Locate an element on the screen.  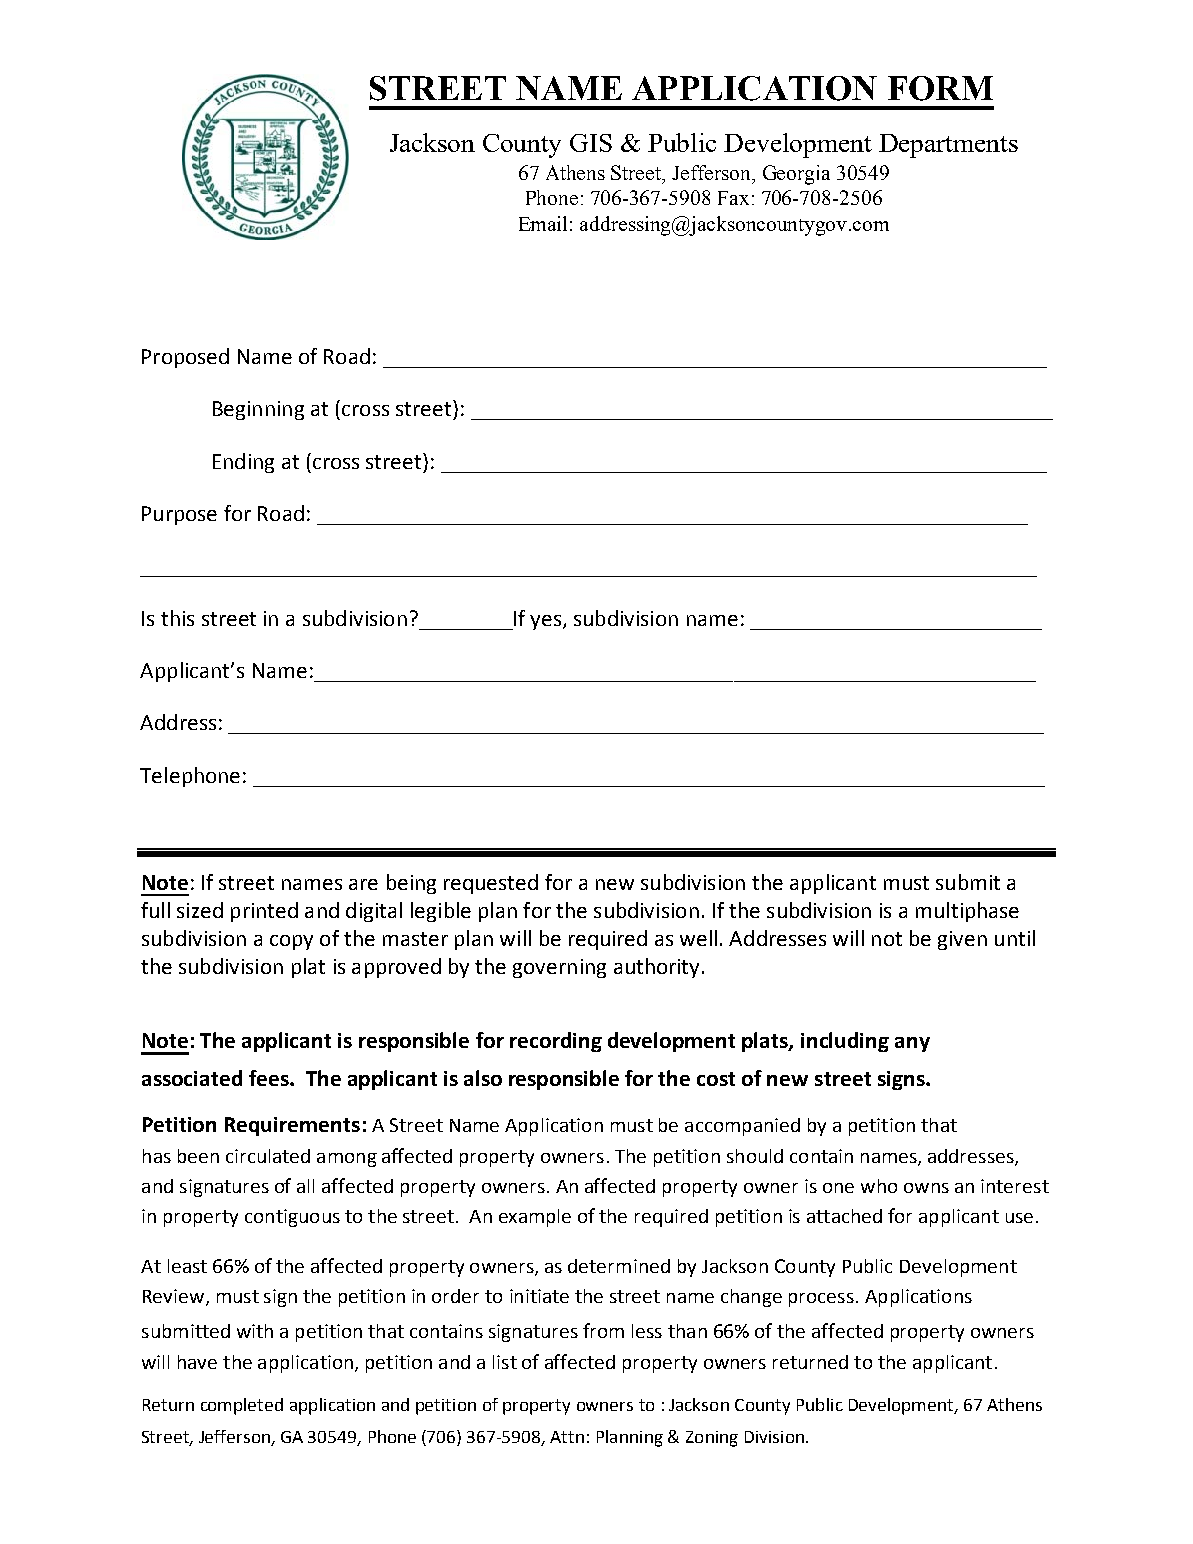
circulated is located at coordinates (268, 1156).
